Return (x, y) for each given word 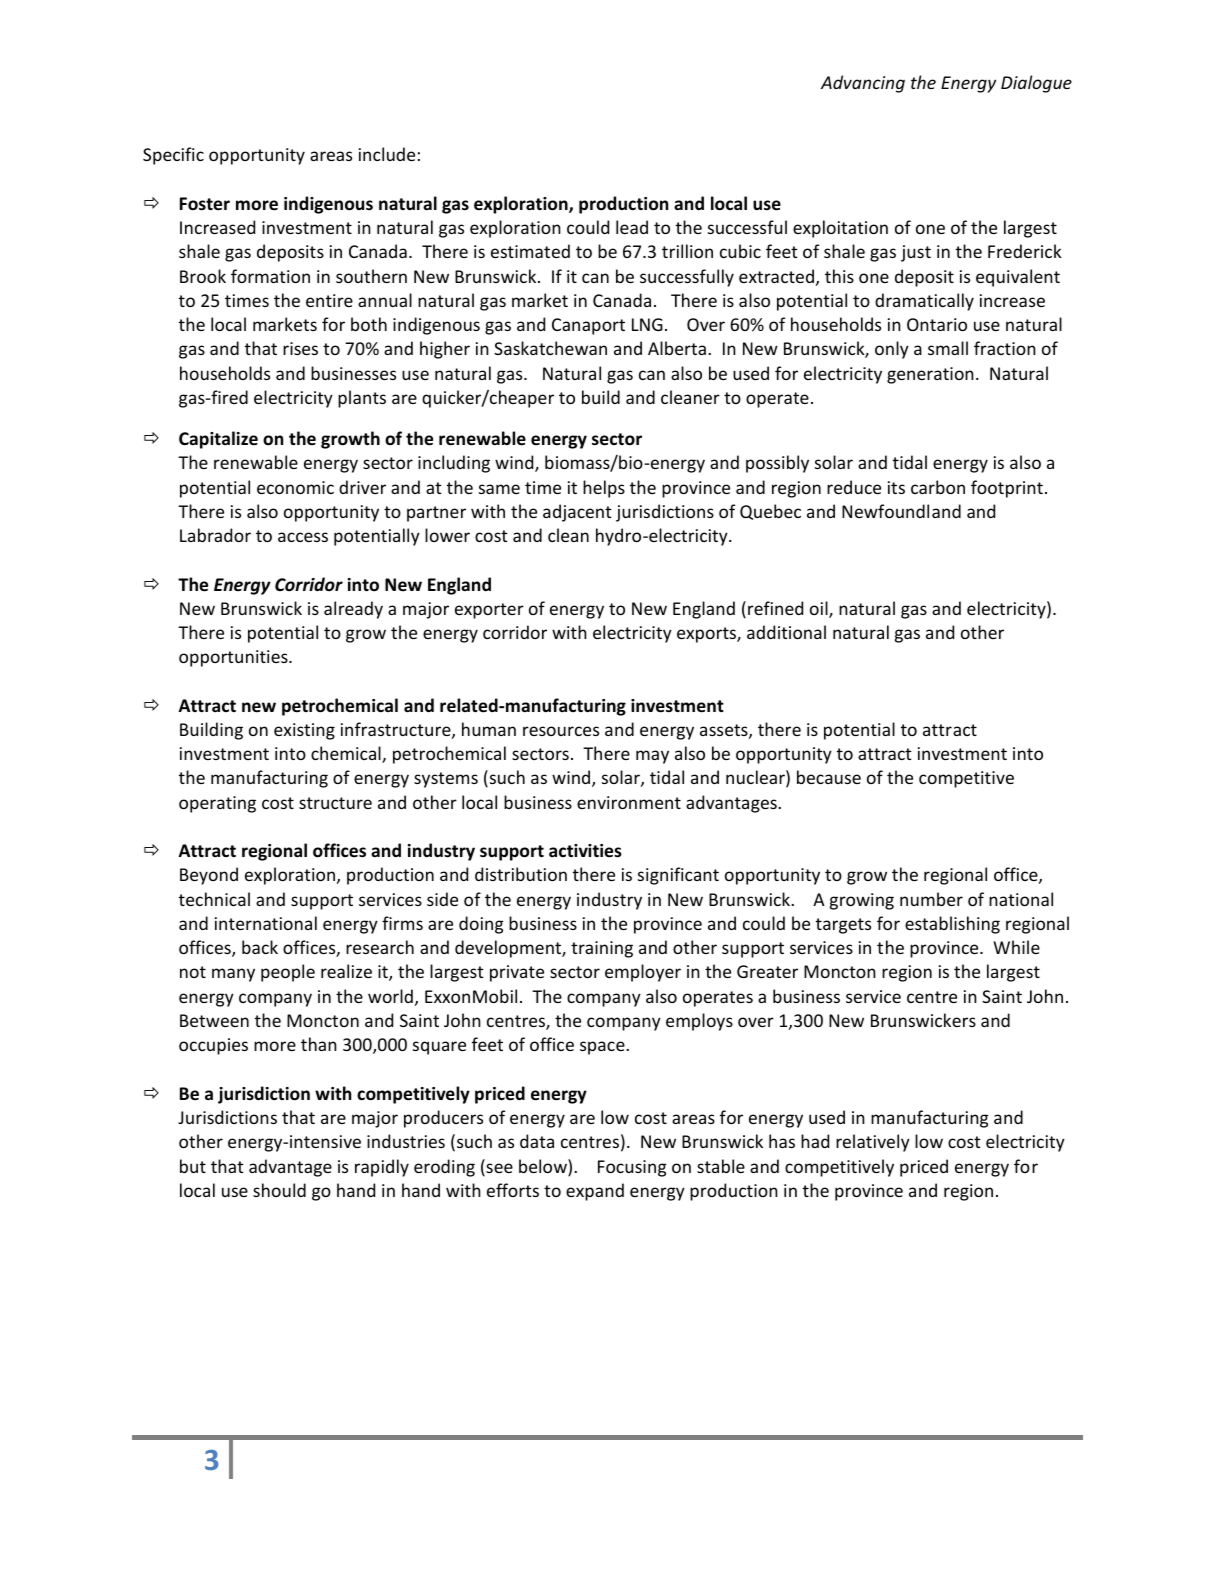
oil (820, 609)
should (279, 1190)
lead (632, 227)
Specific (173, 156)
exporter (489, 611)
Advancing (863, 84)
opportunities (234, 658)
